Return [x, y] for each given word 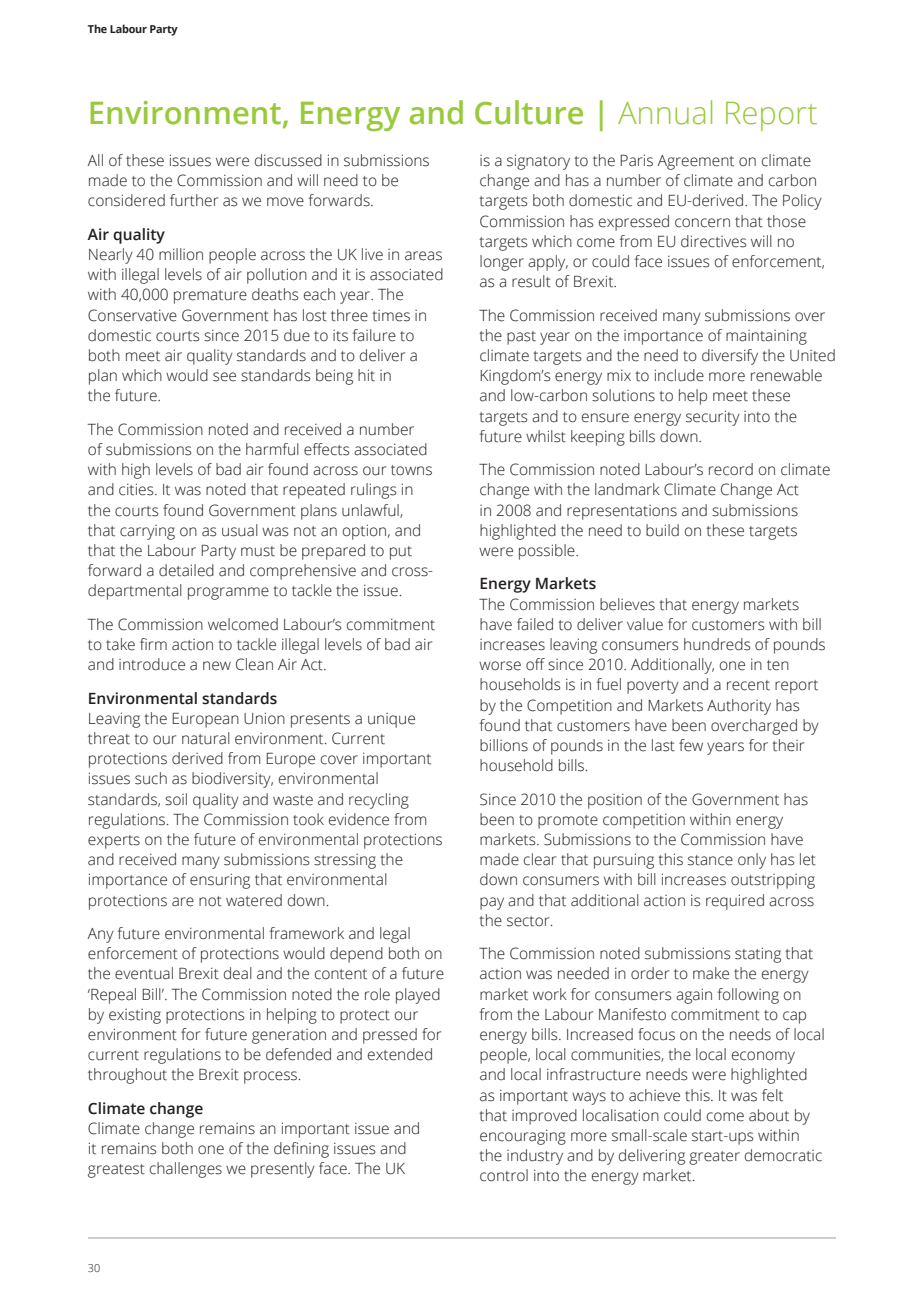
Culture [529, 112]
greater [714, 1158]
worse [500, 666]
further [194, 200]
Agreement [695, 162]
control [504, 1175]
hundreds [717, 644]
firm [153, 644]
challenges [186, 1170]
